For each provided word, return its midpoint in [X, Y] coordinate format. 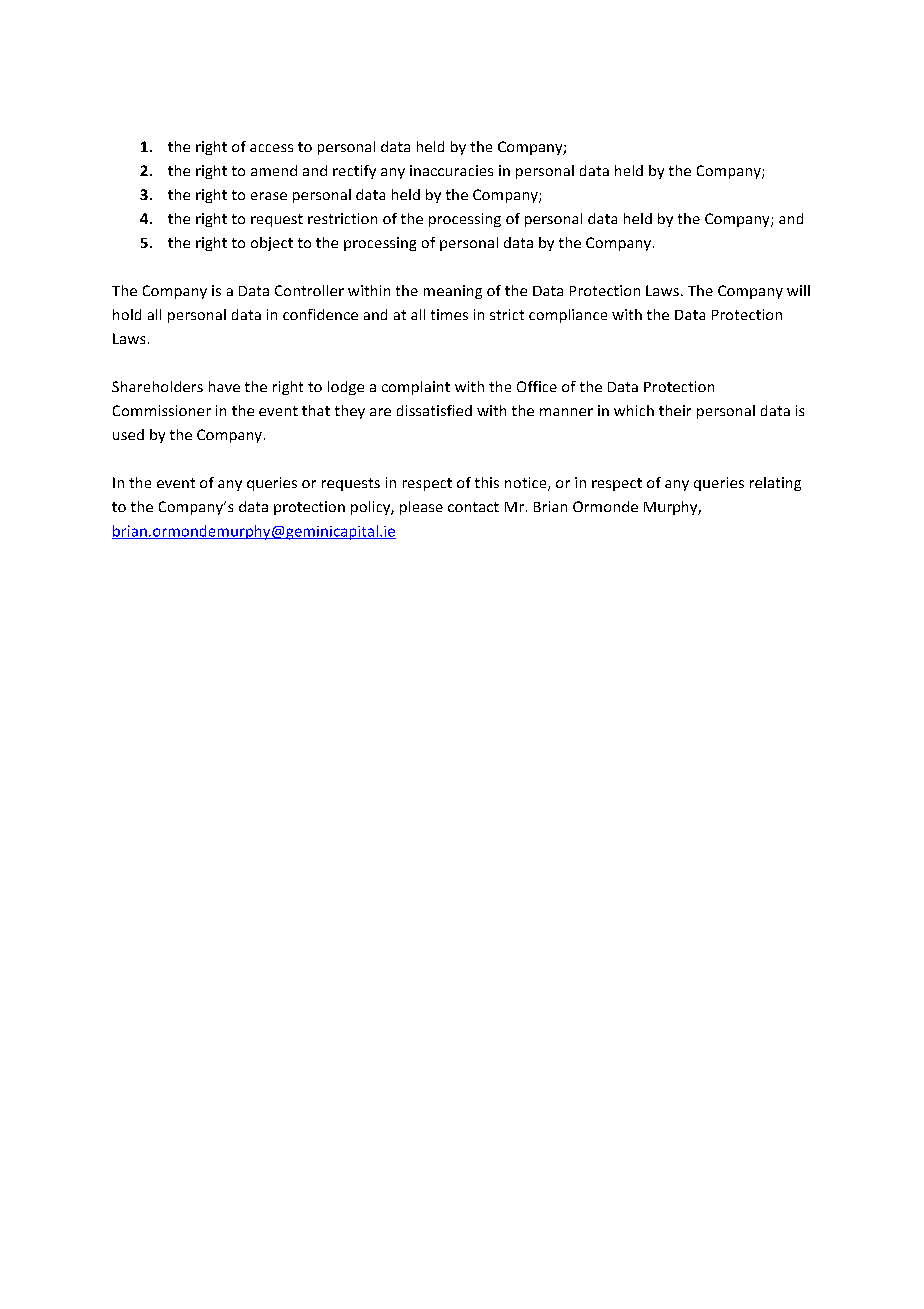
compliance [568, 316]
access [271, 148]
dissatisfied [434, 410]
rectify [354, 172]
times [449, 314]
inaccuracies [451, 170]
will [798, 290]
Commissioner [162, 410]
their [675, 410]
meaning [453, 292]
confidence [320, 314]
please [421, 508]
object [272, 244]
